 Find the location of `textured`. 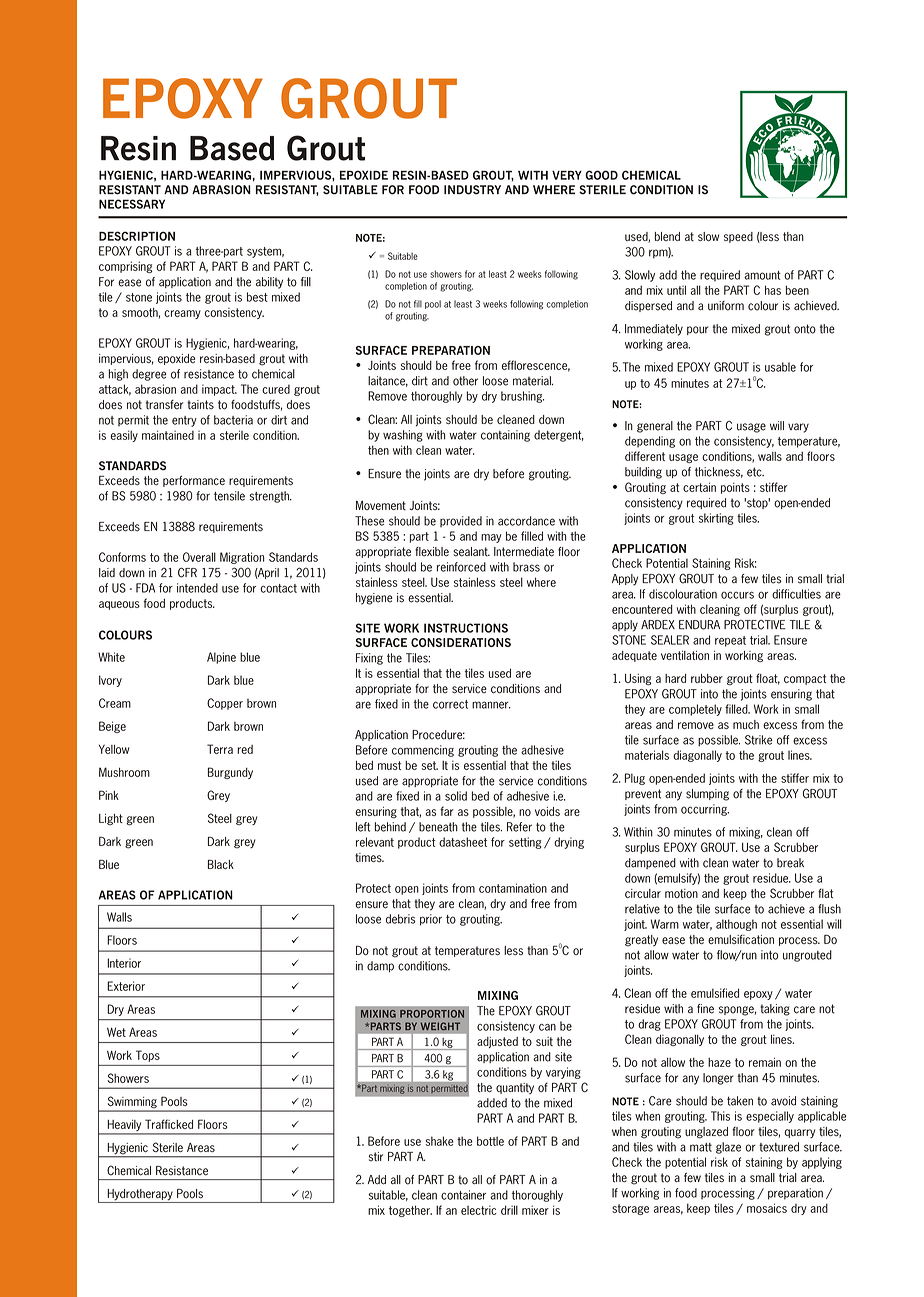

textured is located at coordinates (779, 1147).
